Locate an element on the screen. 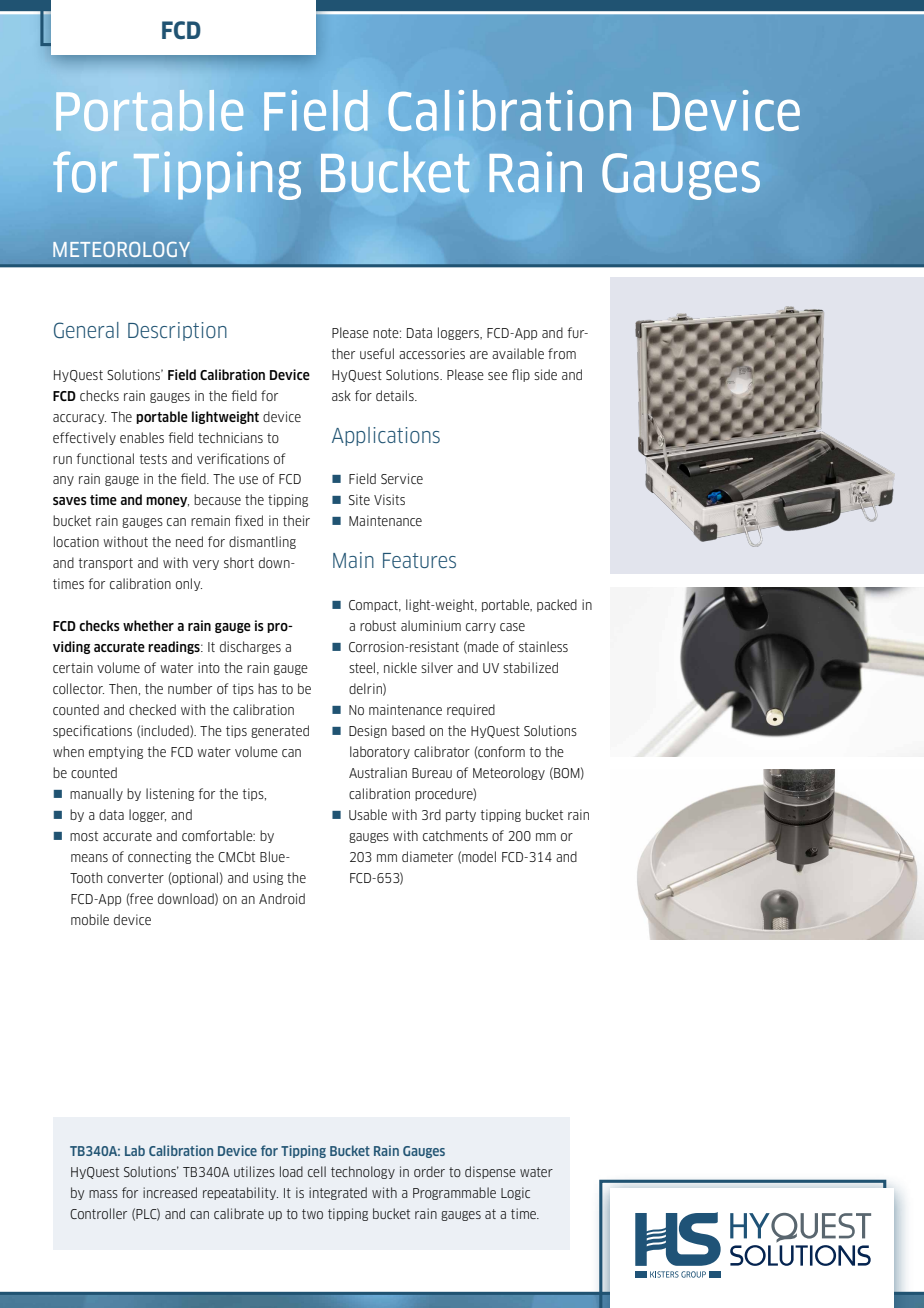 This screenshot has width=924, height=1308. diameter is located at coordinates (427, 856).
